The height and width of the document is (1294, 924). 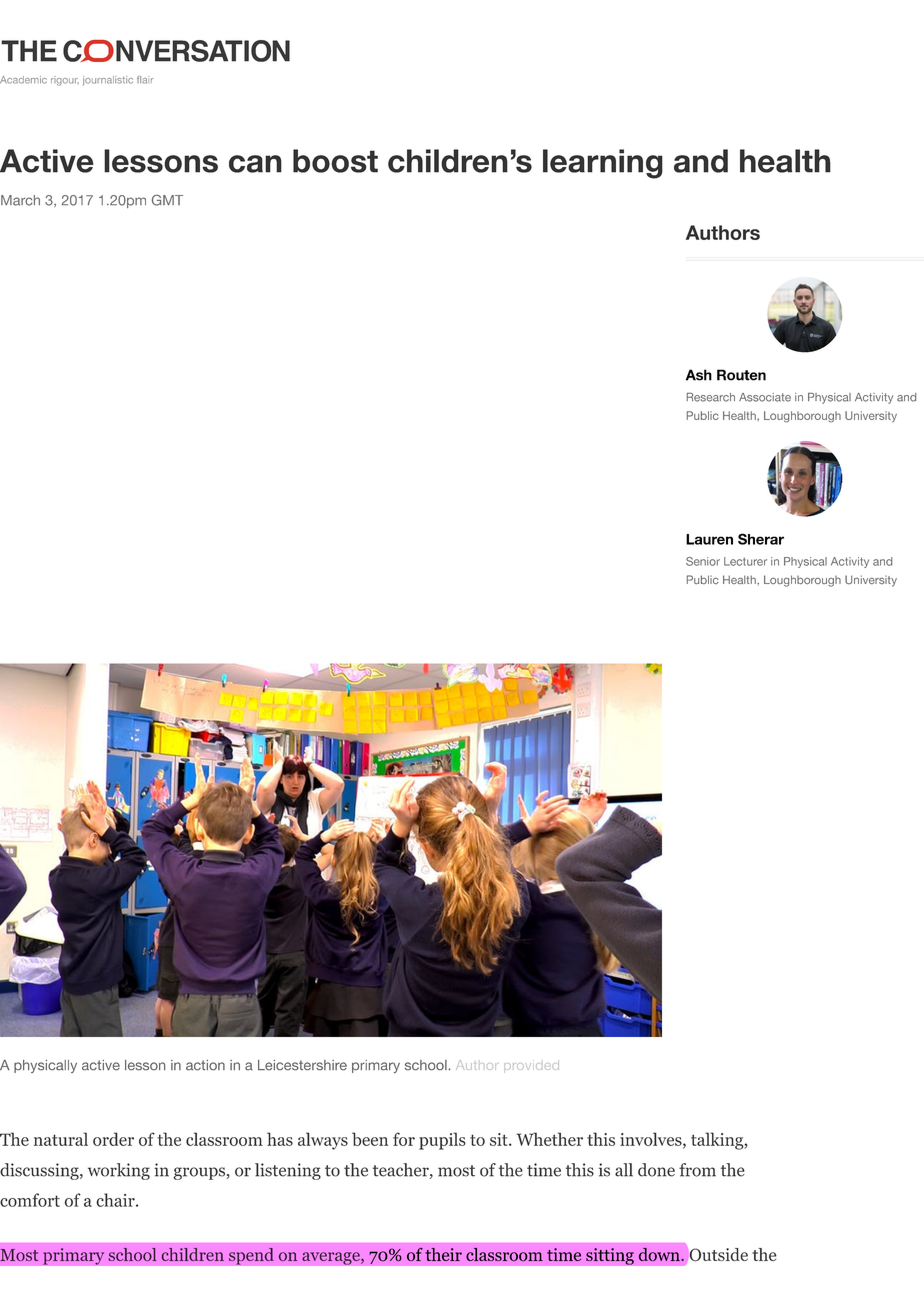 What do you see at coordinates (703, 561) in the document?
I see `Senior` at bounding box center [703, 561].
